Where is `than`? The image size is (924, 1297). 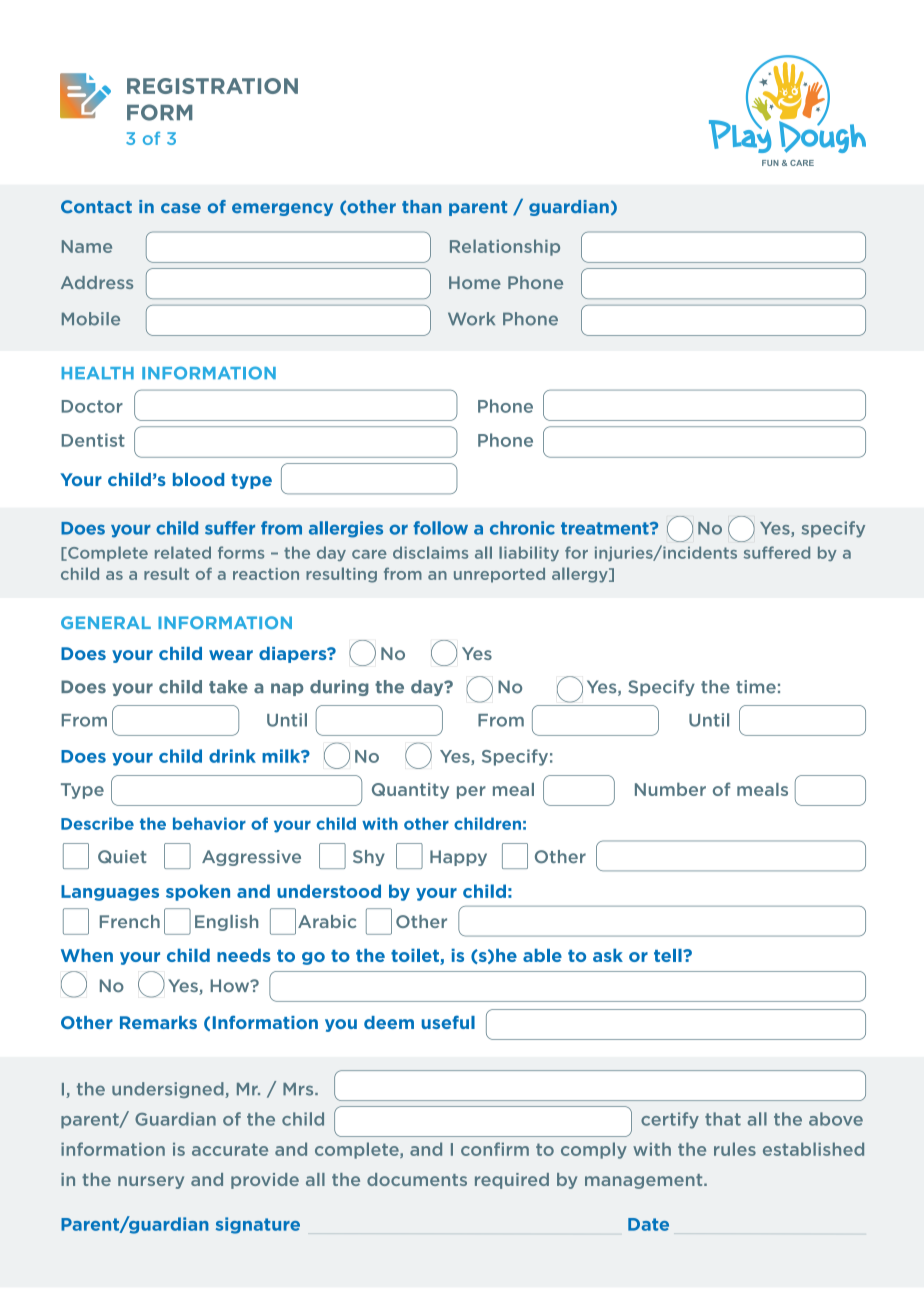 than is located at coordinates (421, 206).
